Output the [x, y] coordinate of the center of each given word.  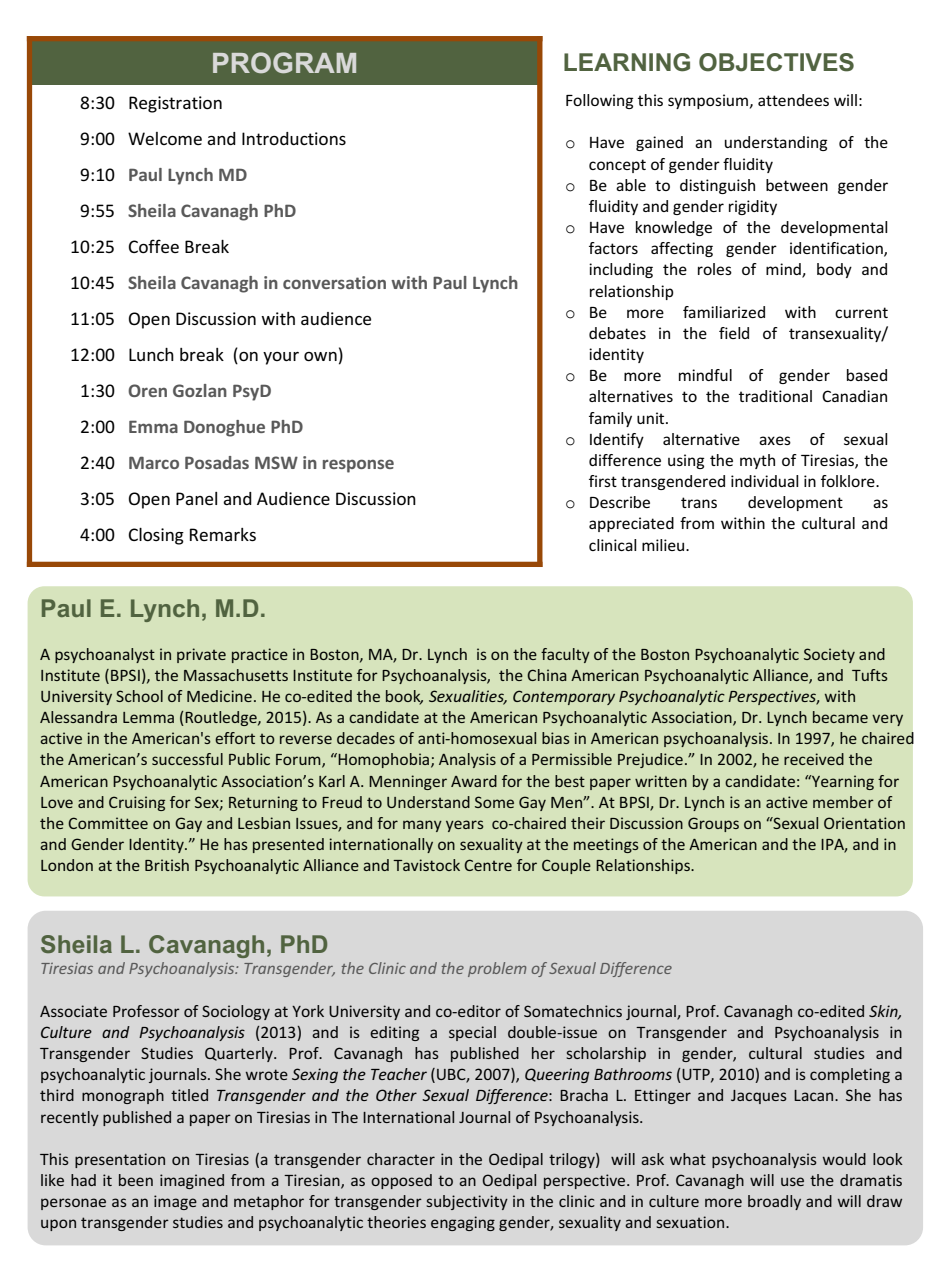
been [136, 1180]
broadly [774, 1202]
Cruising [137, 803]
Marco [154, 462]
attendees [793, 100]
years [465, 826]
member [843, 802]
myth [757, 461]
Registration [175, 104]
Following [600, 101]
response [358, 466]
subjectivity [467, 1202]
